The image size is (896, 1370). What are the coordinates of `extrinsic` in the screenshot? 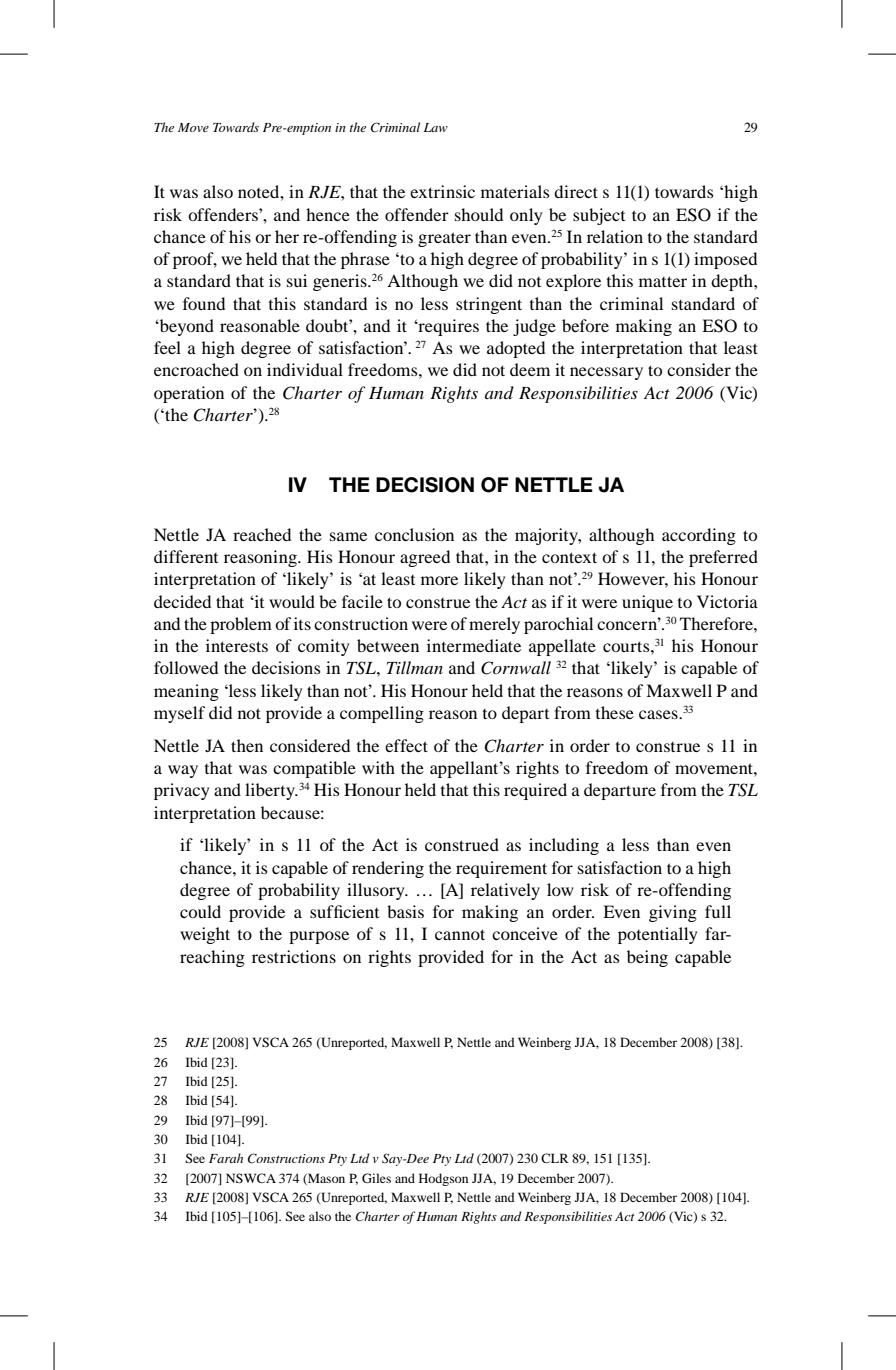 It's located at (442, 191).
